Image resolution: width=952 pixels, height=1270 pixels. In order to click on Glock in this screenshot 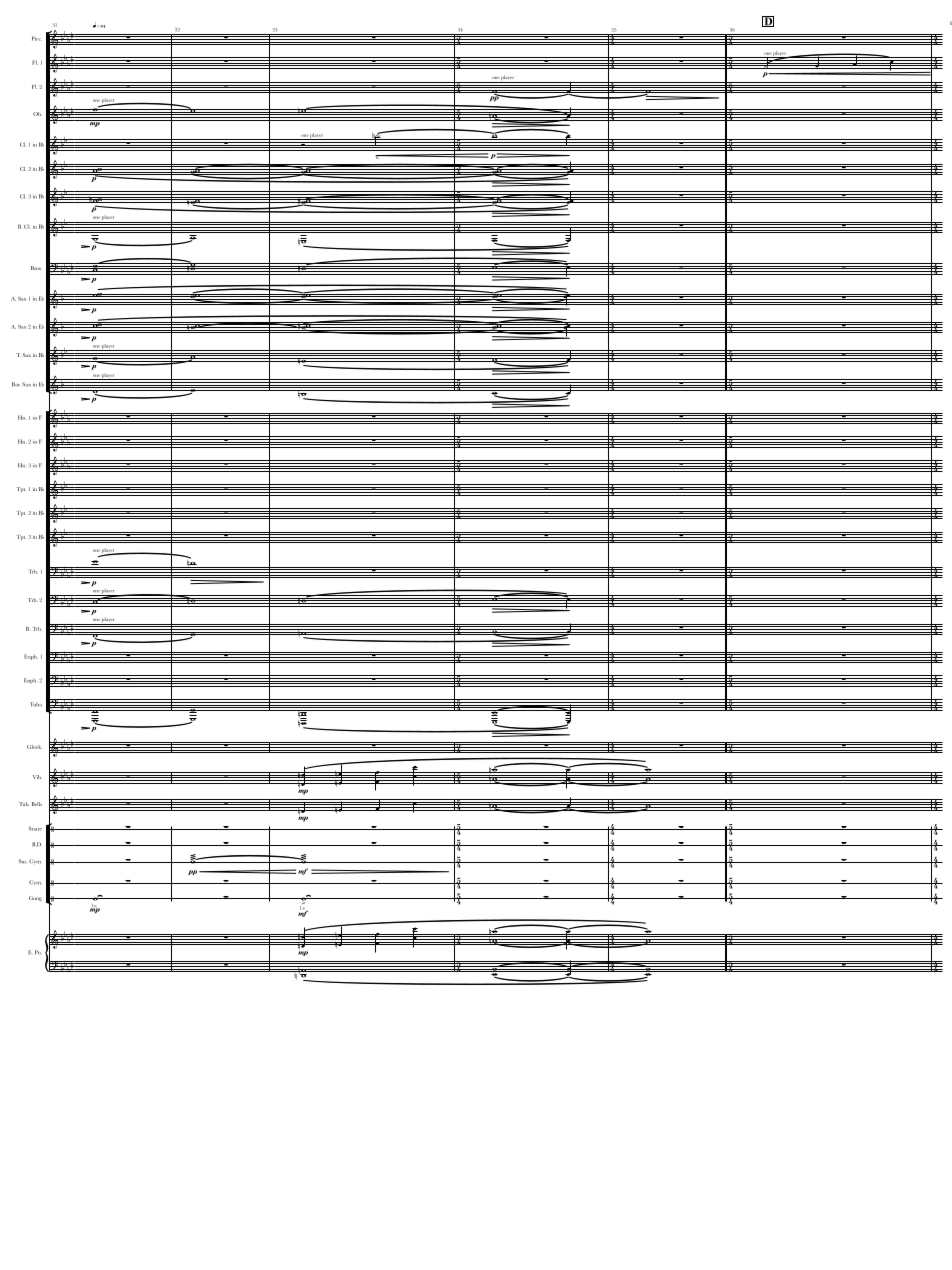, I will do `click(34, 747)`.
